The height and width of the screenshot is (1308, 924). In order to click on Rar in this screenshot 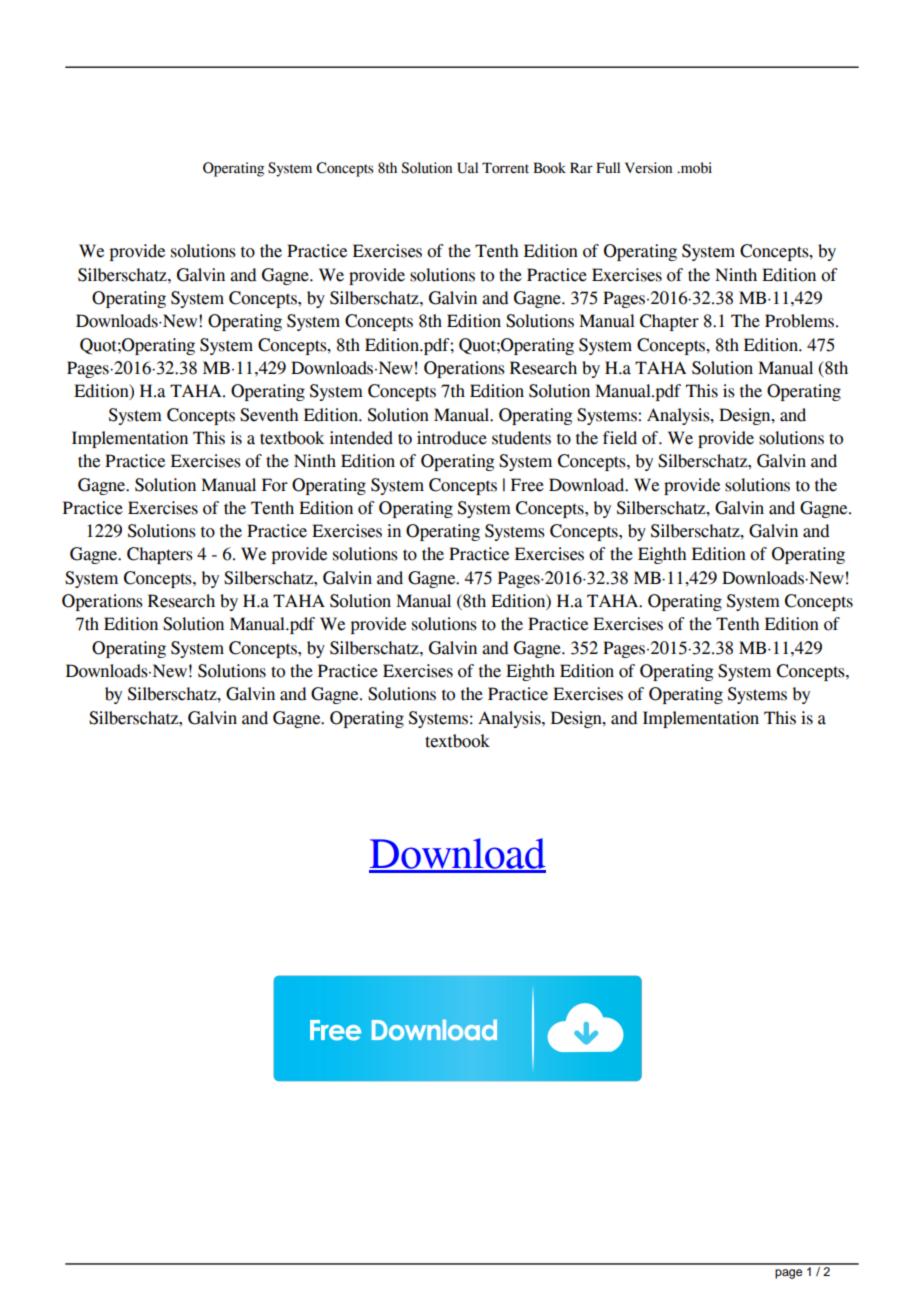, I will do `click(581, 168)`.
